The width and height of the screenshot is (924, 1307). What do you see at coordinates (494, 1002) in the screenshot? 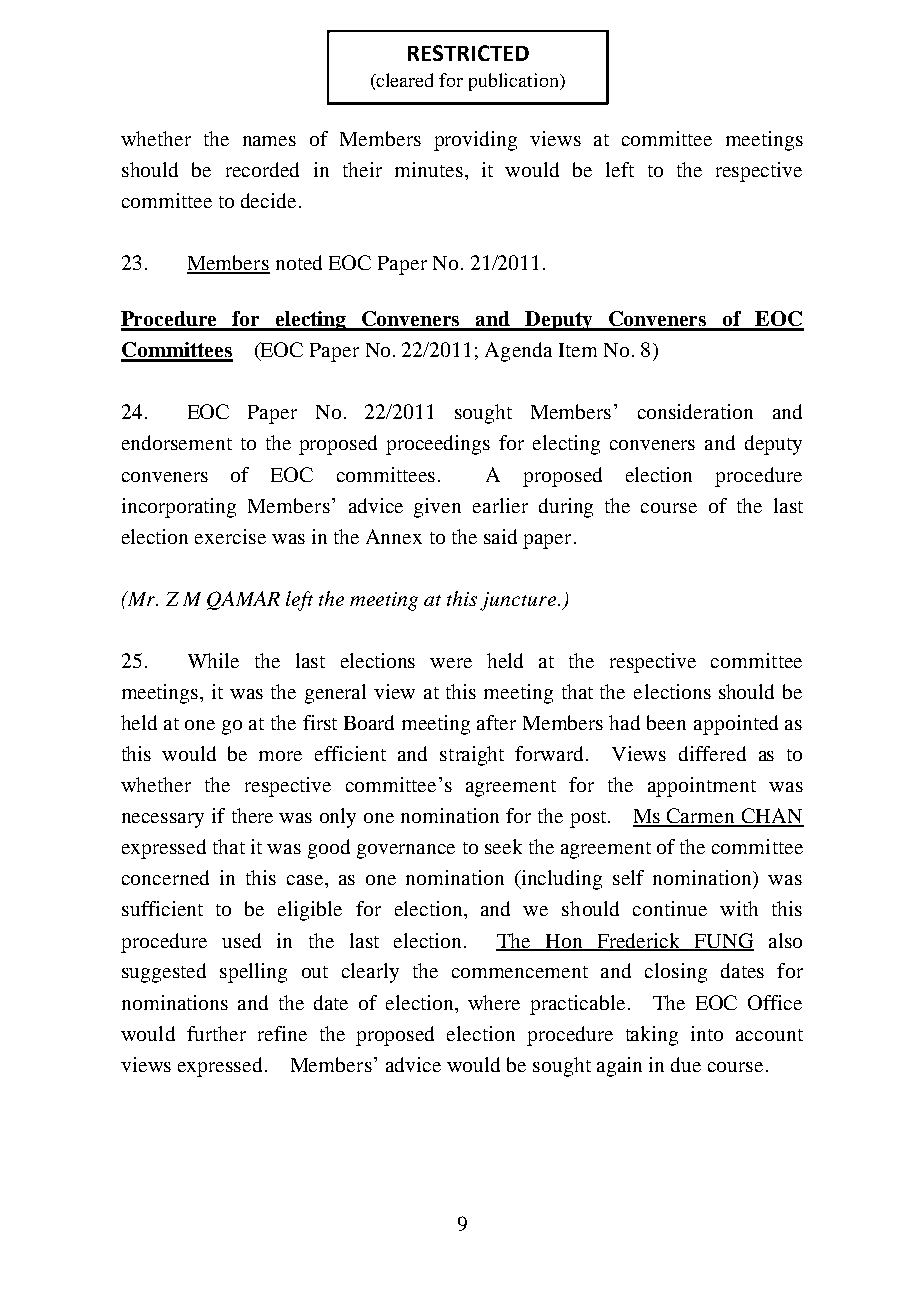
I see `where` at bounding box center [494, 1002].
